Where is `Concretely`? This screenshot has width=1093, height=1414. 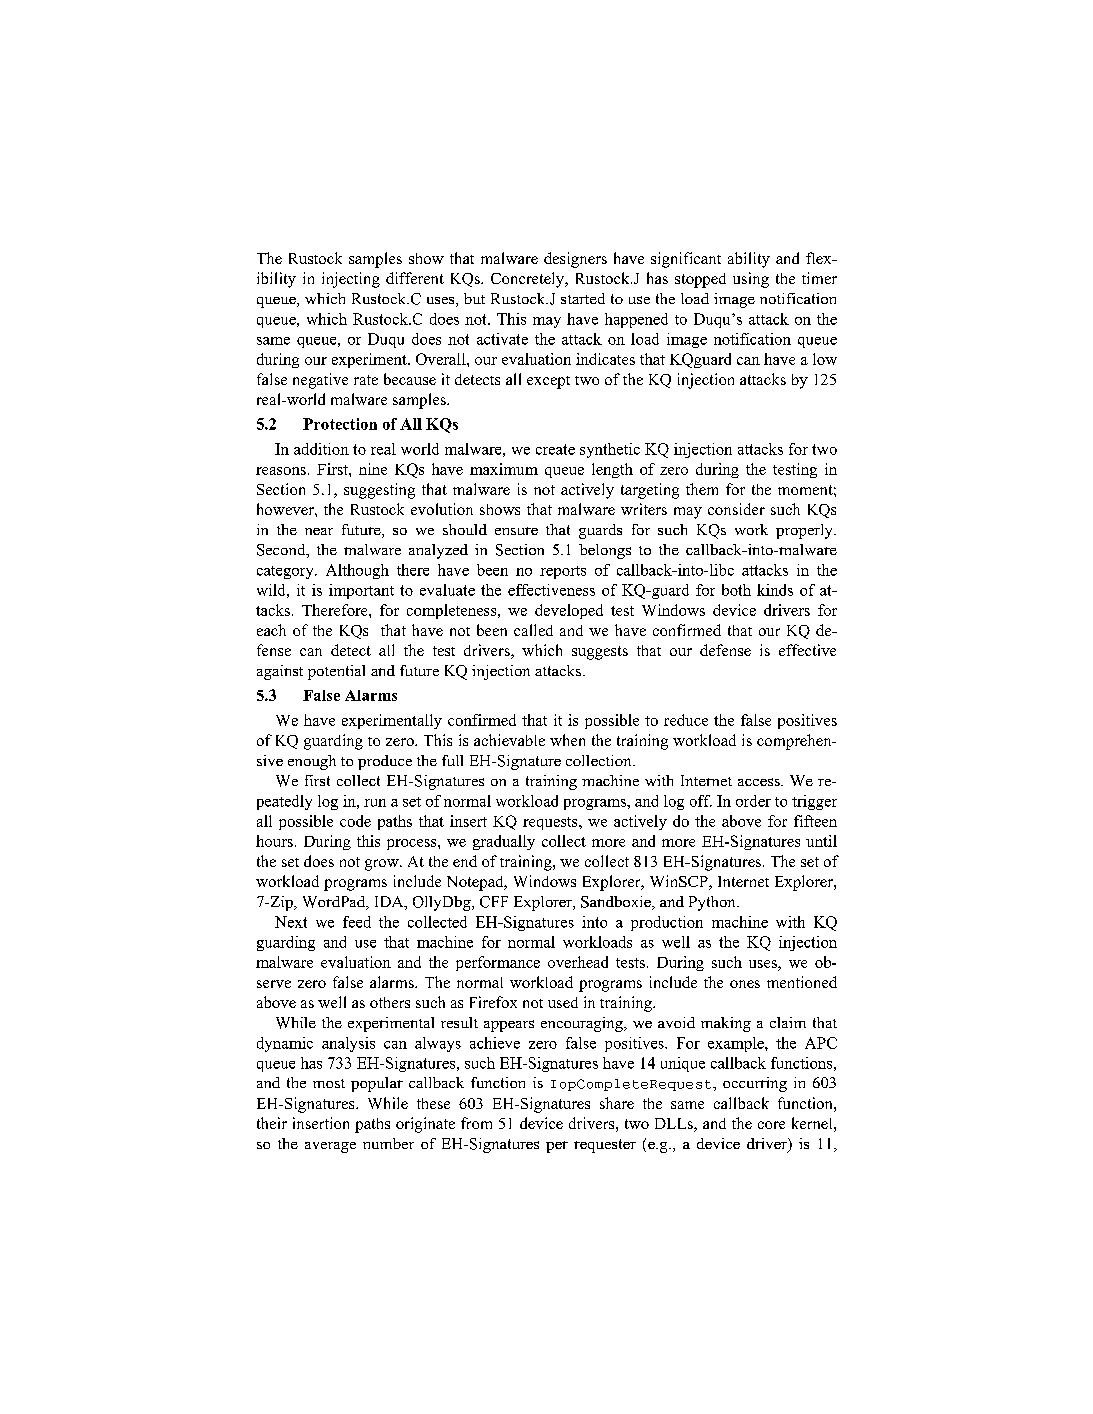
Concretely is located at coordinates (529, 280).
